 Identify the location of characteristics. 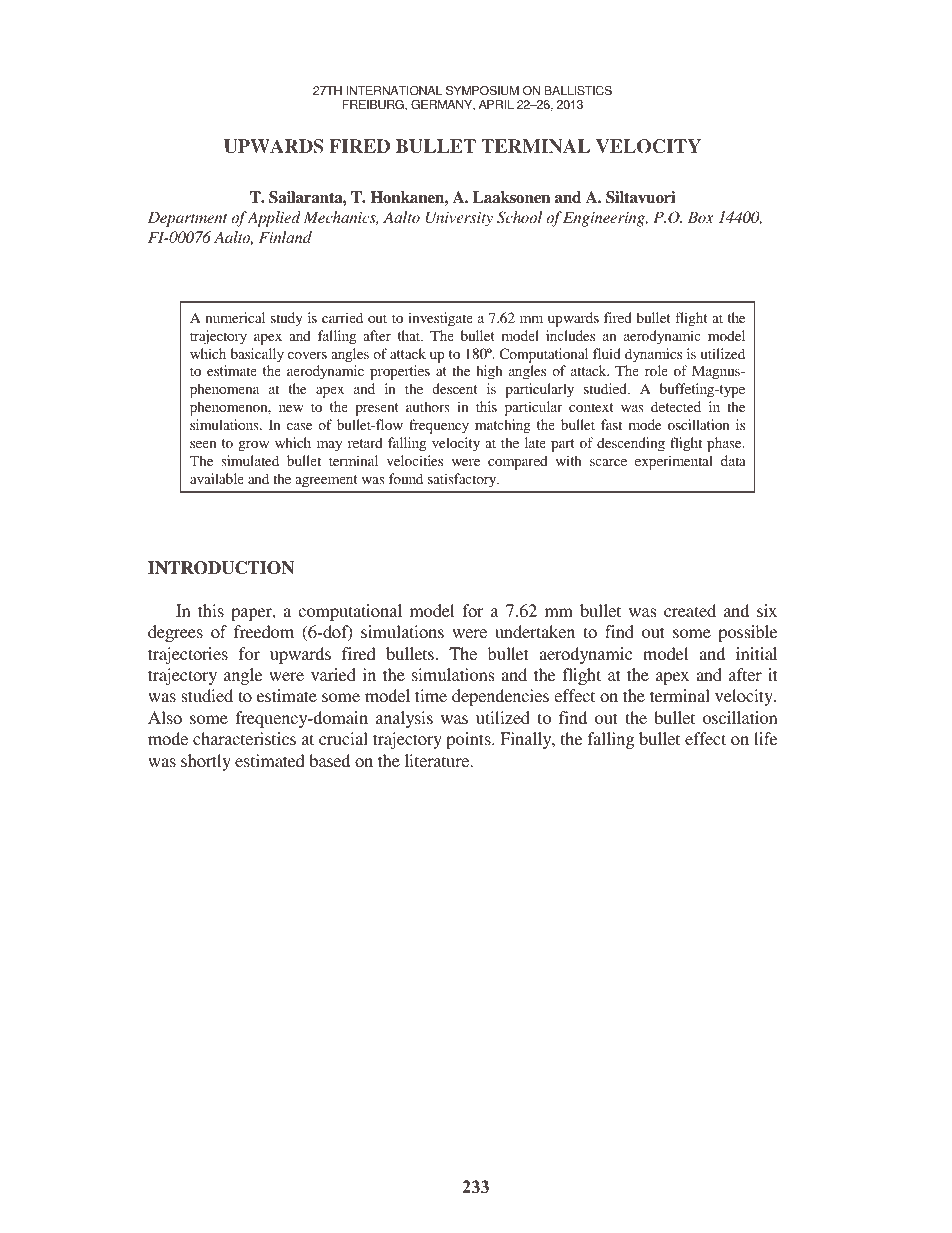
(244, 738).
